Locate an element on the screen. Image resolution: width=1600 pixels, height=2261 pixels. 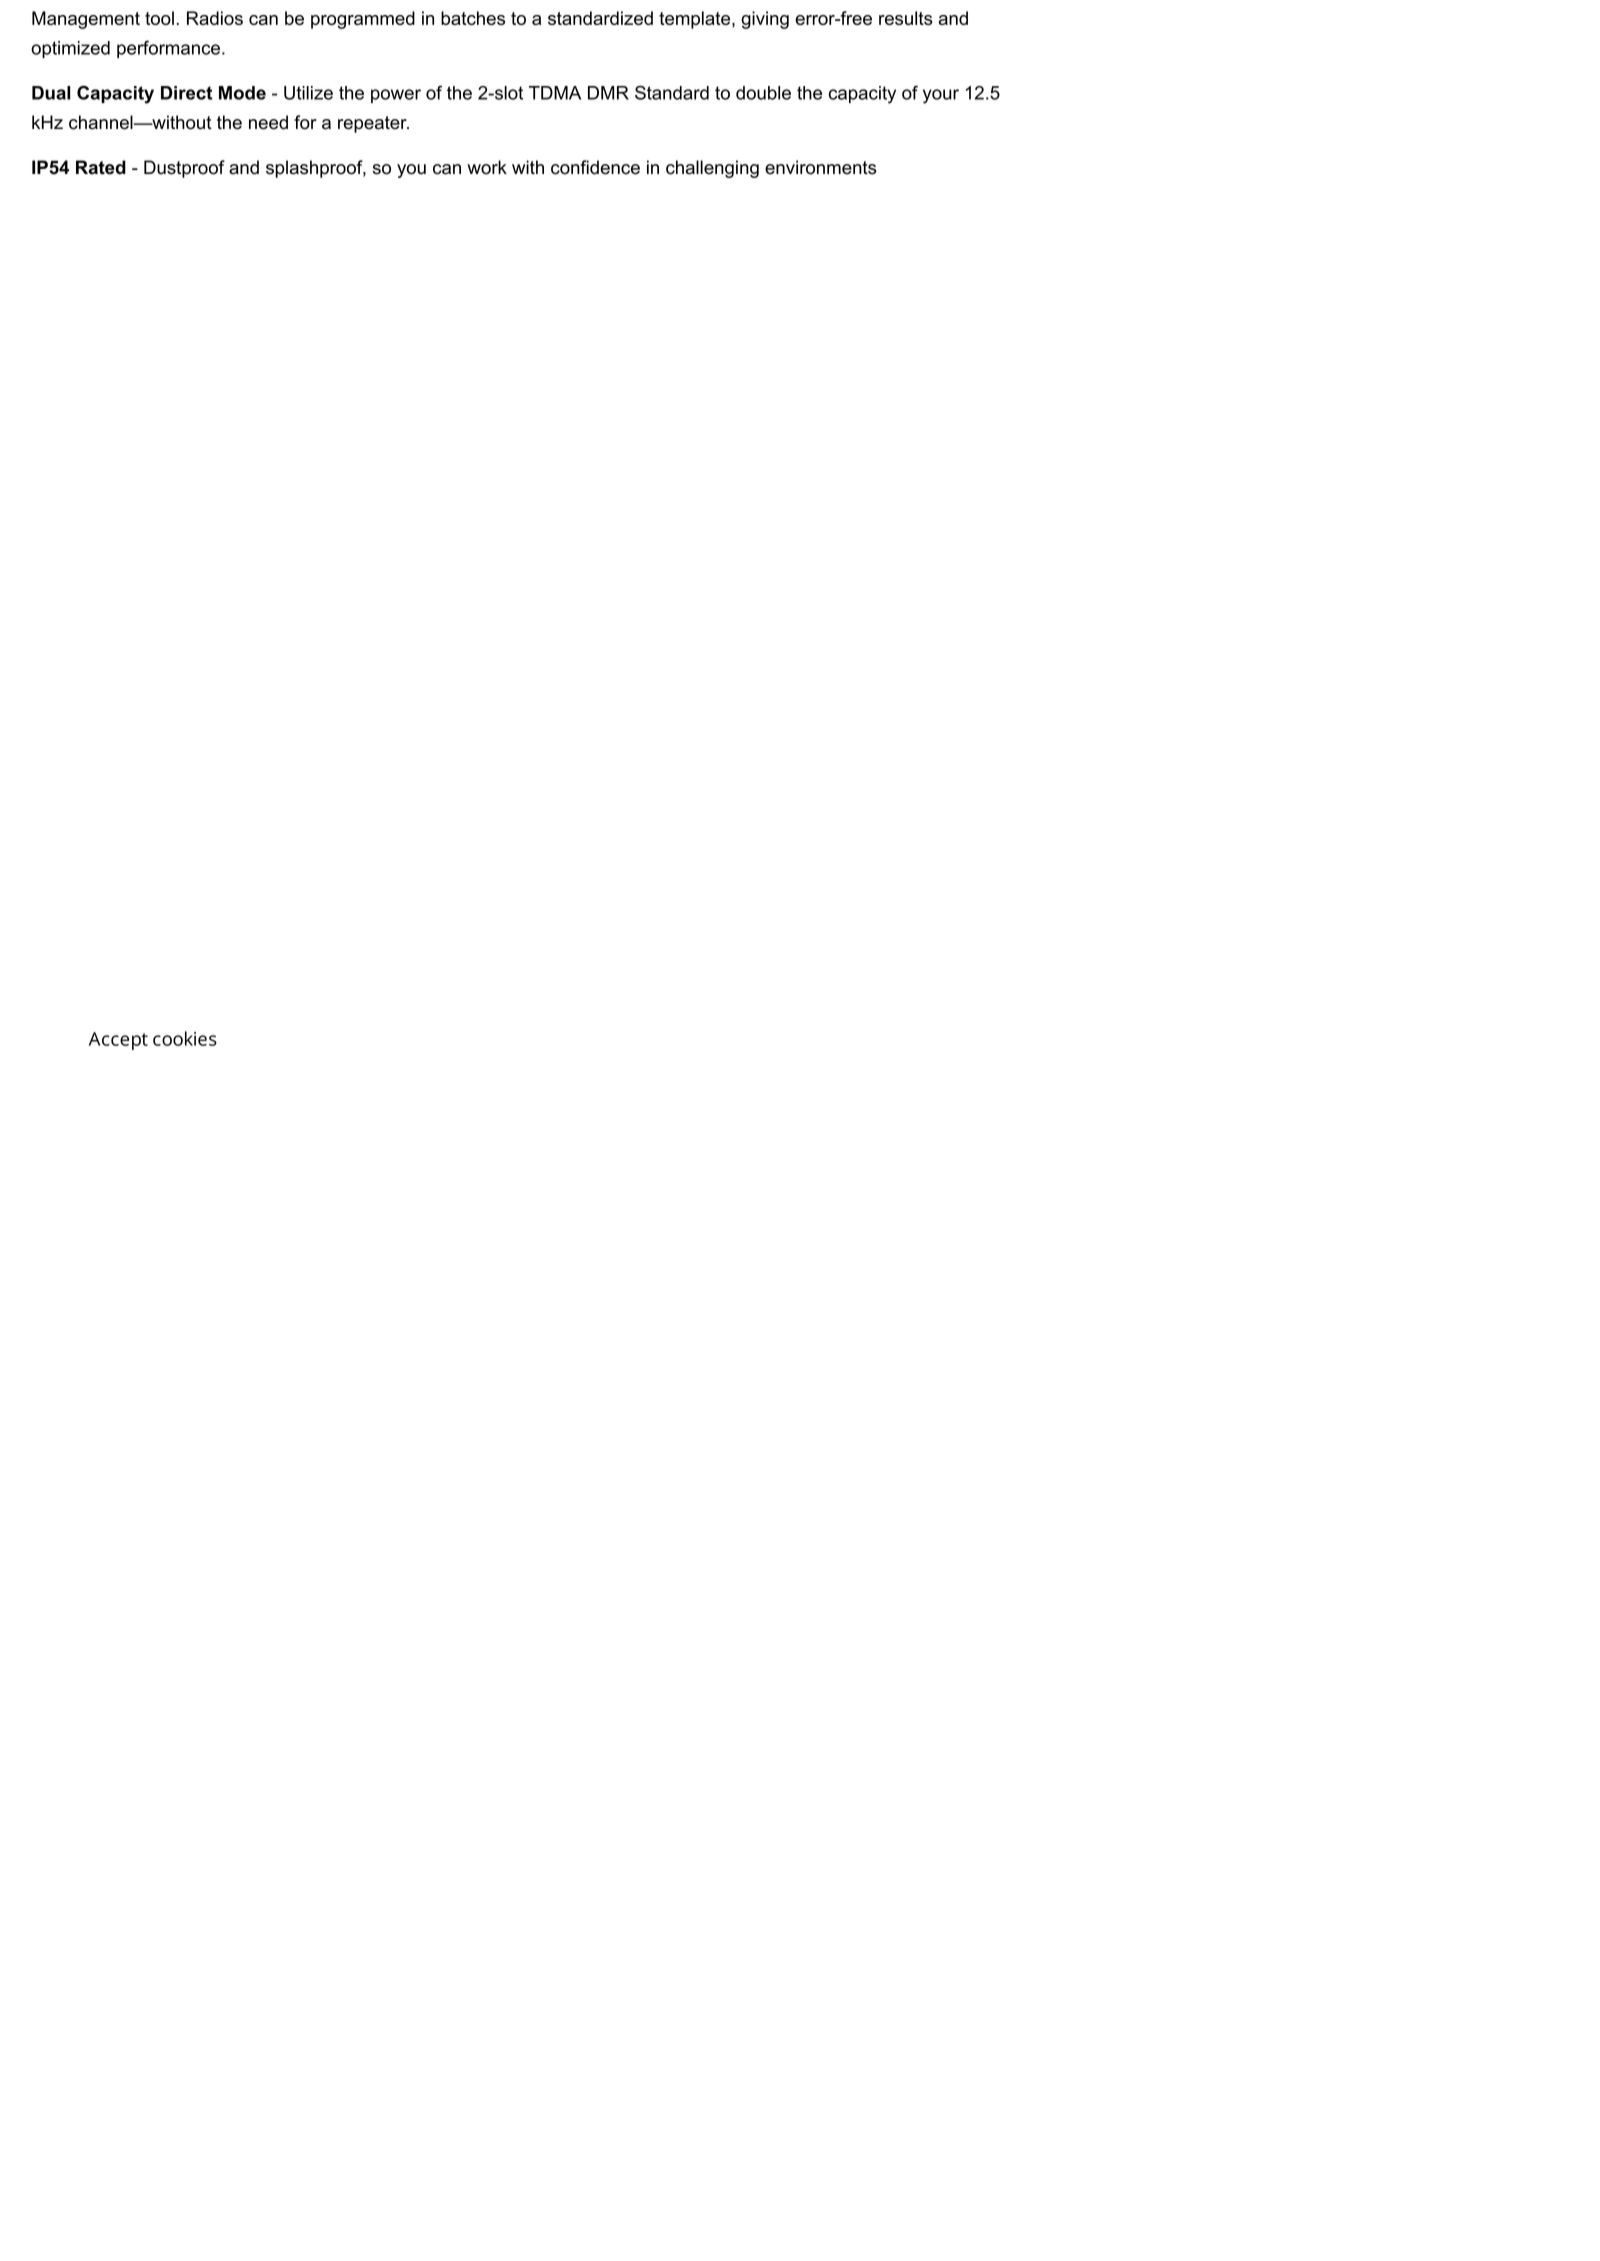
giving is located at coordinates (765, 20).
